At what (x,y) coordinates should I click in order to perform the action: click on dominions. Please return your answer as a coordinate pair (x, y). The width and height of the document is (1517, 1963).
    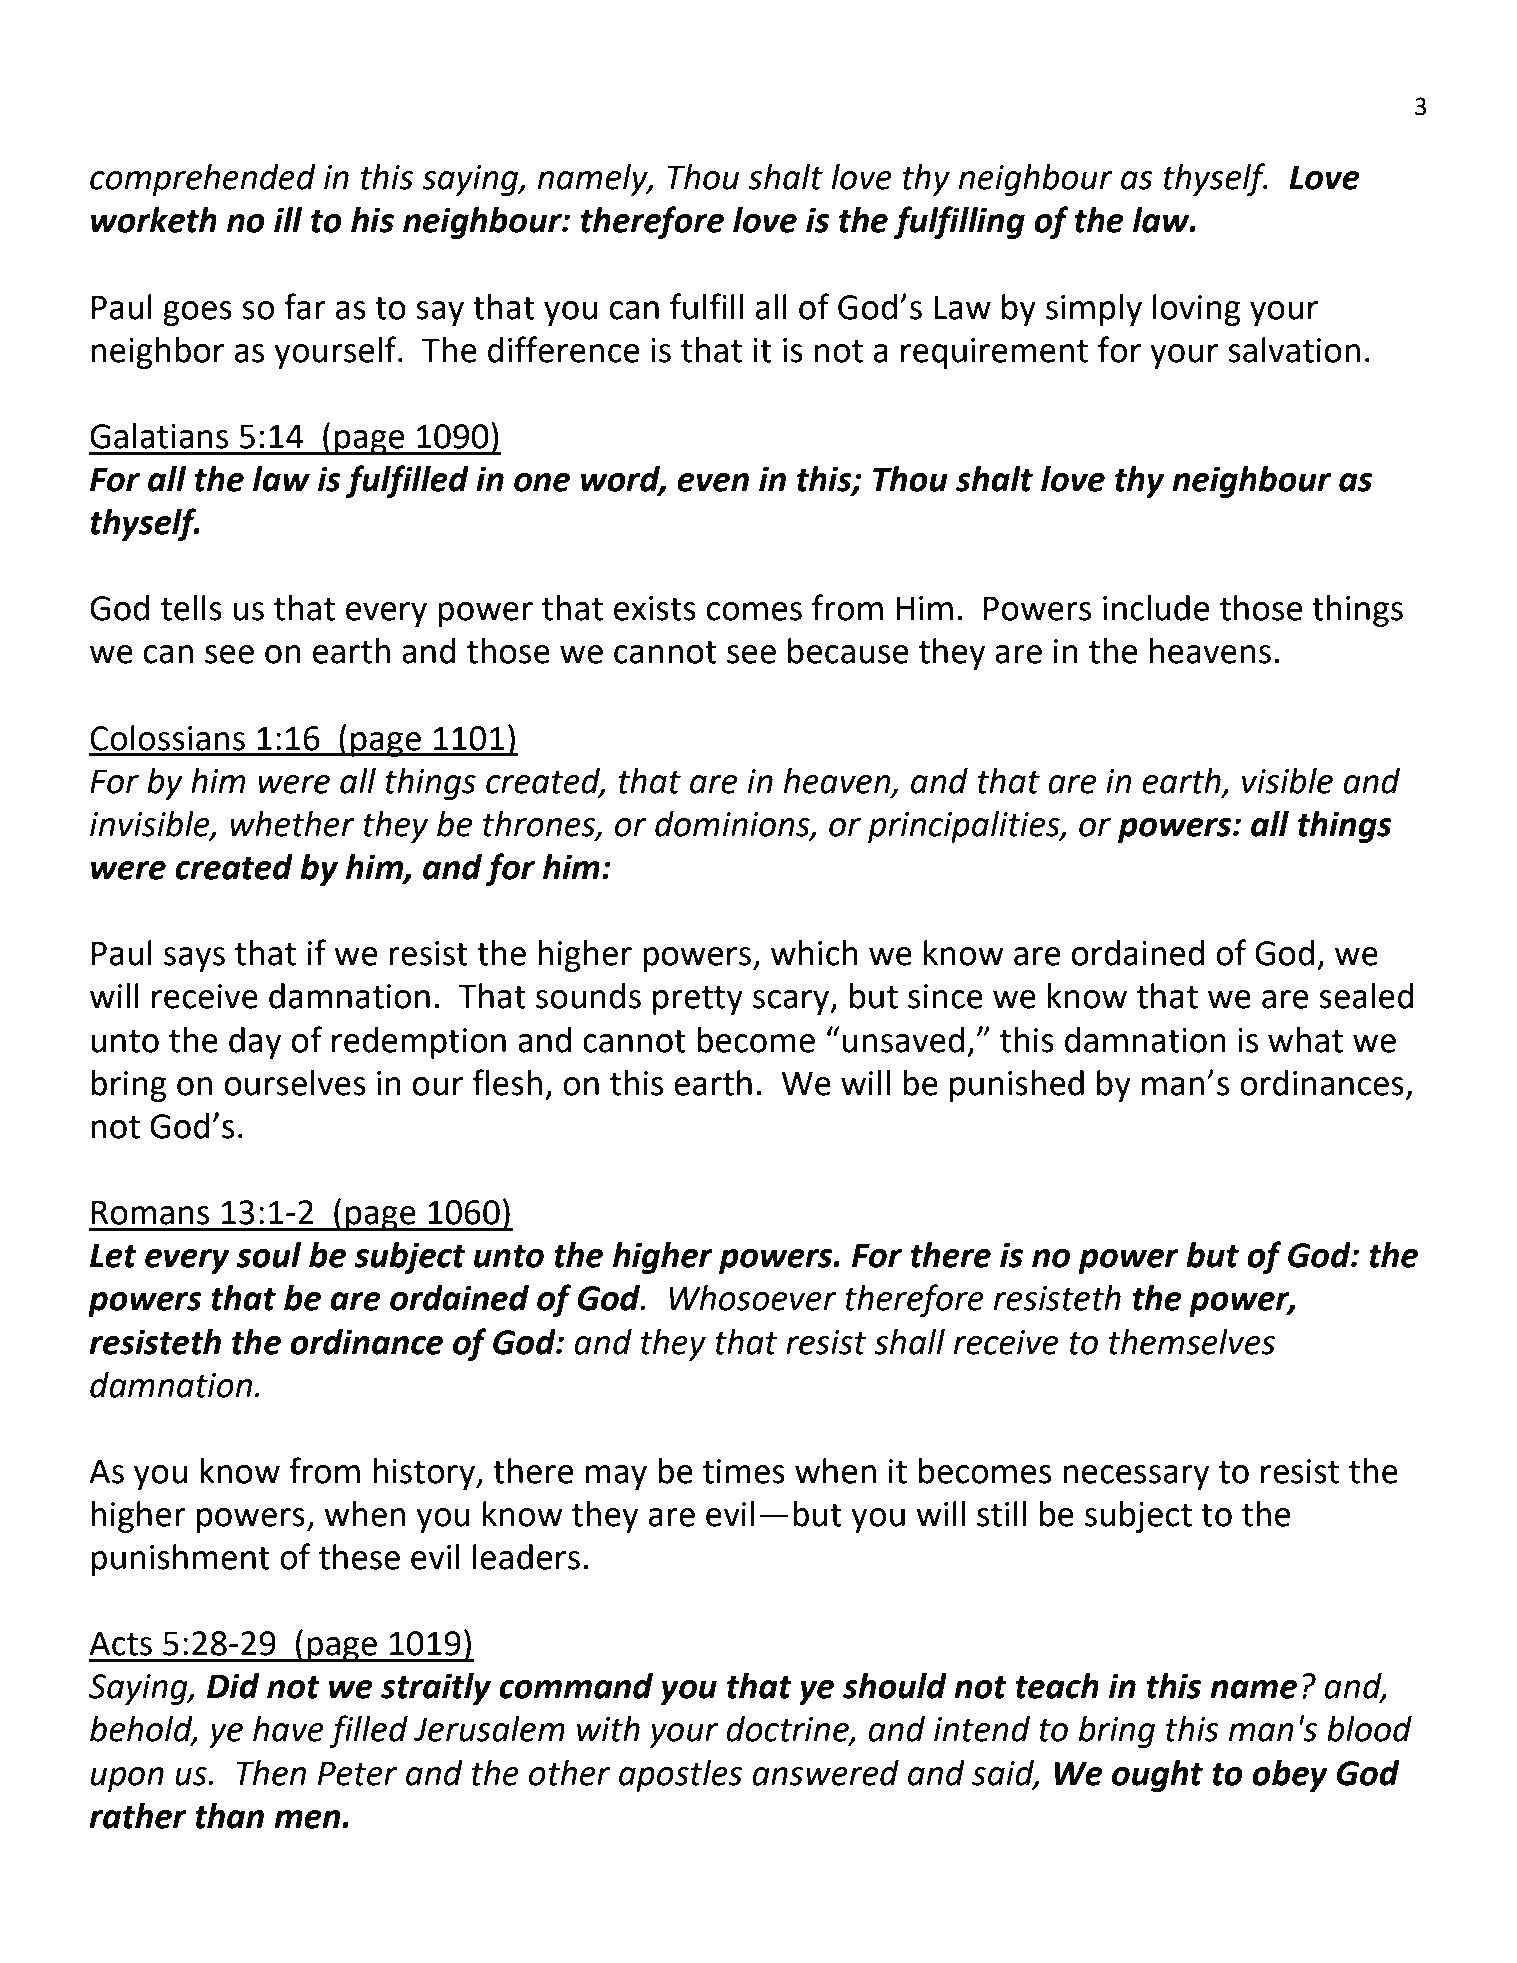
    Looking at the image, I should click on (733, 825).
